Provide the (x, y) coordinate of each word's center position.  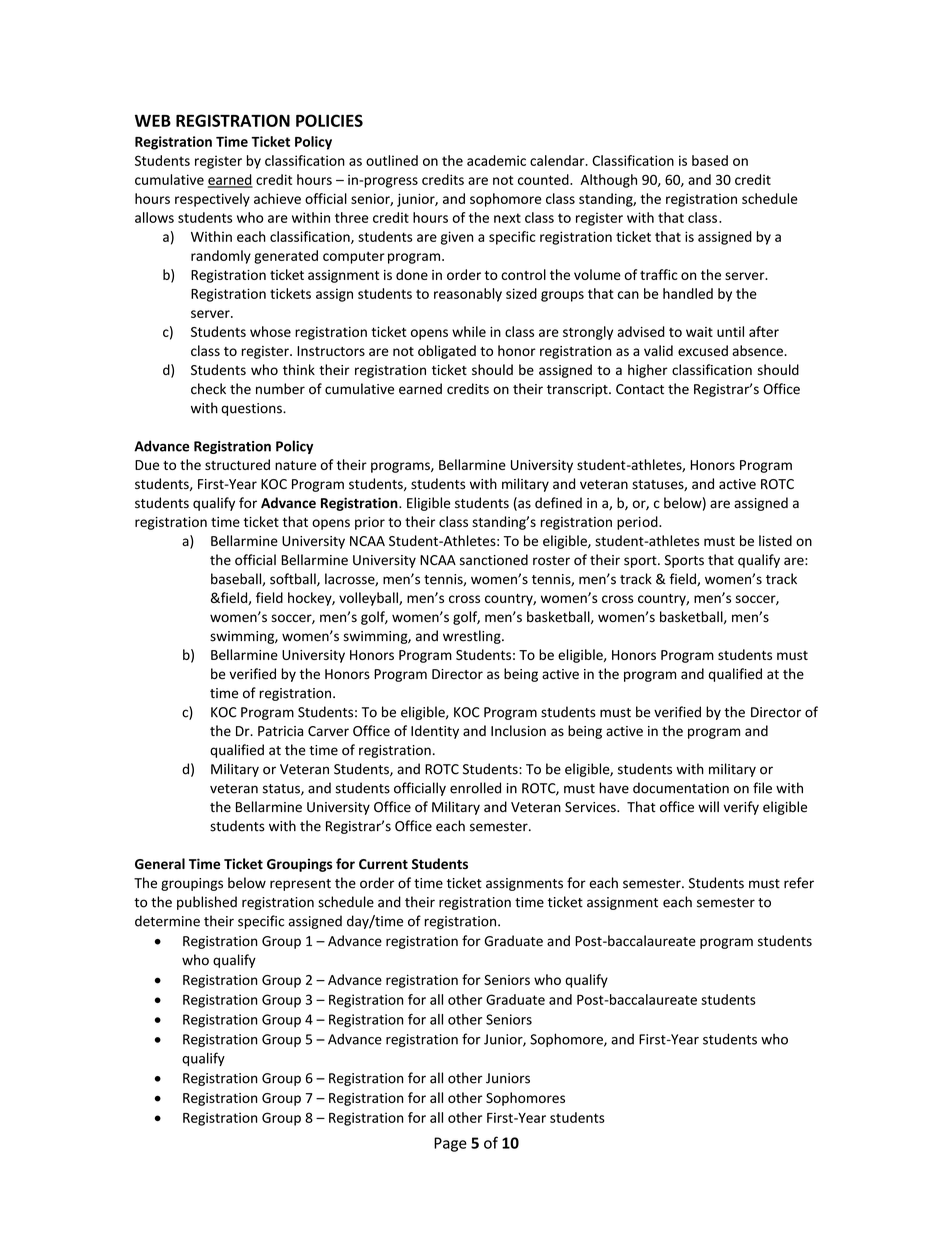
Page (450, 1144)
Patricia (280, 731)
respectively (212, 200)
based (710, 160)
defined (558, 503)
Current (383, 864)
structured (237, 464)
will (708, 806)
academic (496, 160)
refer (799, 883)
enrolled (475, 788)
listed (775, 540)
